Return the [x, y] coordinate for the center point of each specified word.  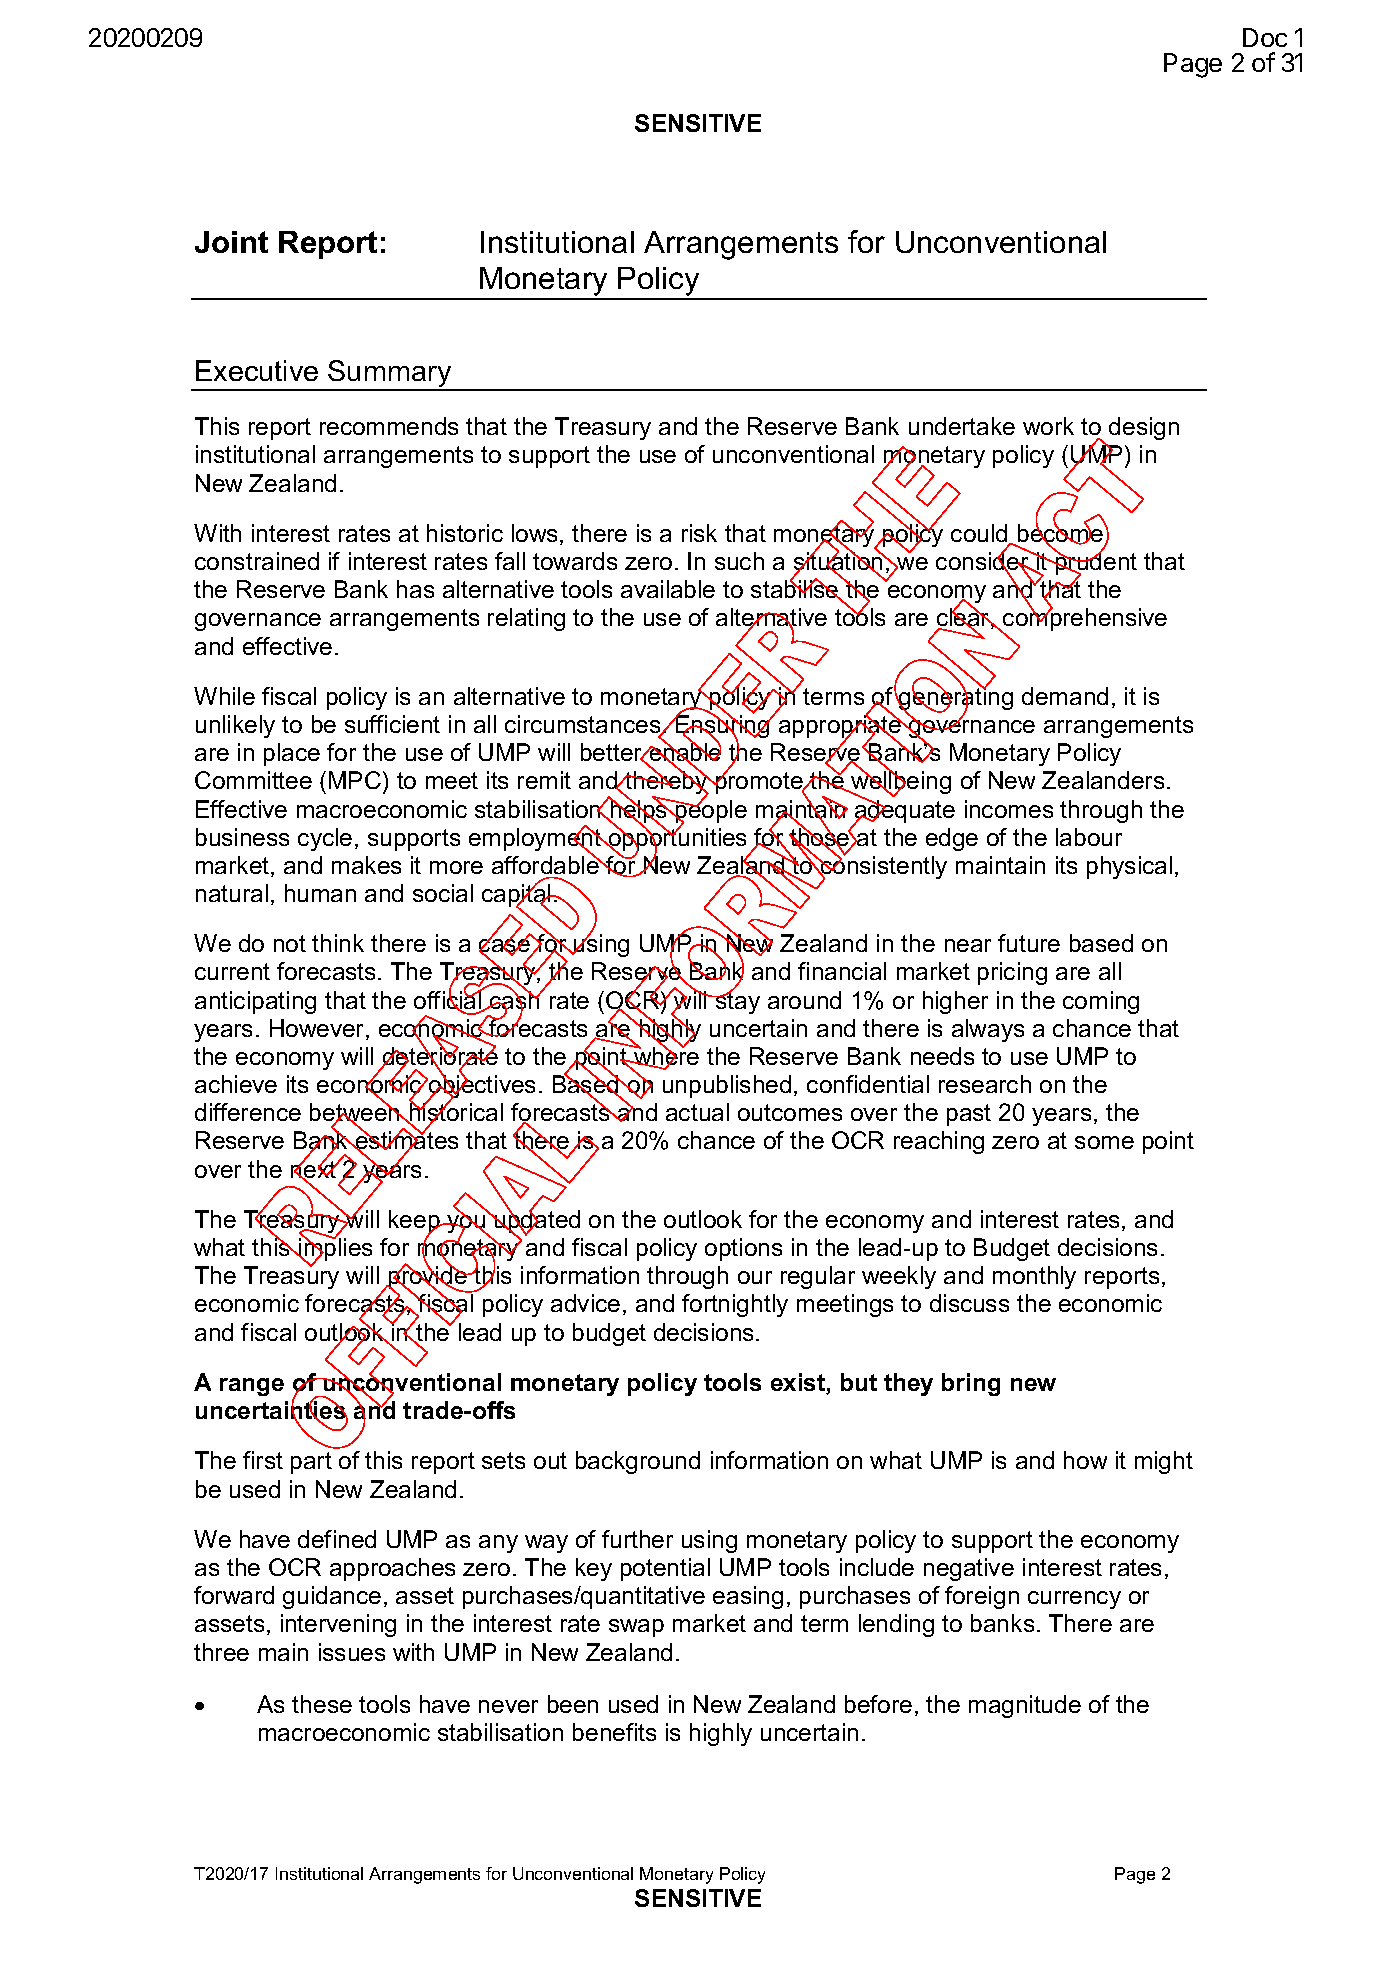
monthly [1034, 1277]
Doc [1265, 37]
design [1144, 428]
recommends [389, 426]
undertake [962, 426]
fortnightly [735, 1305]
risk [699, 533]
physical [1129, 867]
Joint [231, 242]
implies [334, 1250]
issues [352, 1652]
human [320, 893]
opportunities [676, 839]
